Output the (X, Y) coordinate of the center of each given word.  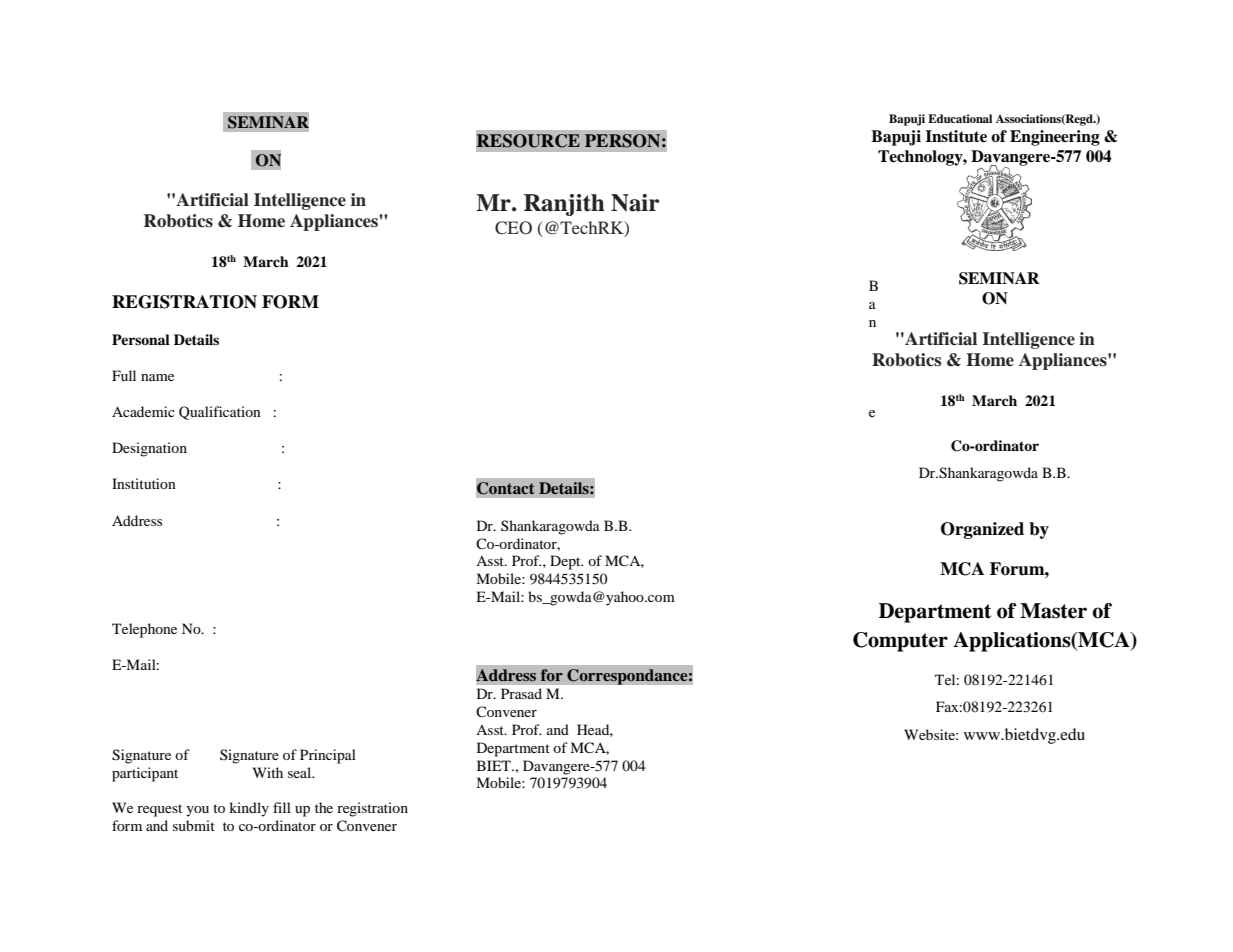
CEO (513, 228)
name (157, 377)
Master (1053, 611)
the (324, 807)
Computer (900, 642)
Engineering (1055, 138)
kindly (249, 809)
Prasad (521, 693)
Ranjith (564, 205)
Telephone (144, 630)
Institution (144, 483)
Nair (635, 203)
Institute (956, 136)
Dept (566, 562)
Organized (982, 530)
